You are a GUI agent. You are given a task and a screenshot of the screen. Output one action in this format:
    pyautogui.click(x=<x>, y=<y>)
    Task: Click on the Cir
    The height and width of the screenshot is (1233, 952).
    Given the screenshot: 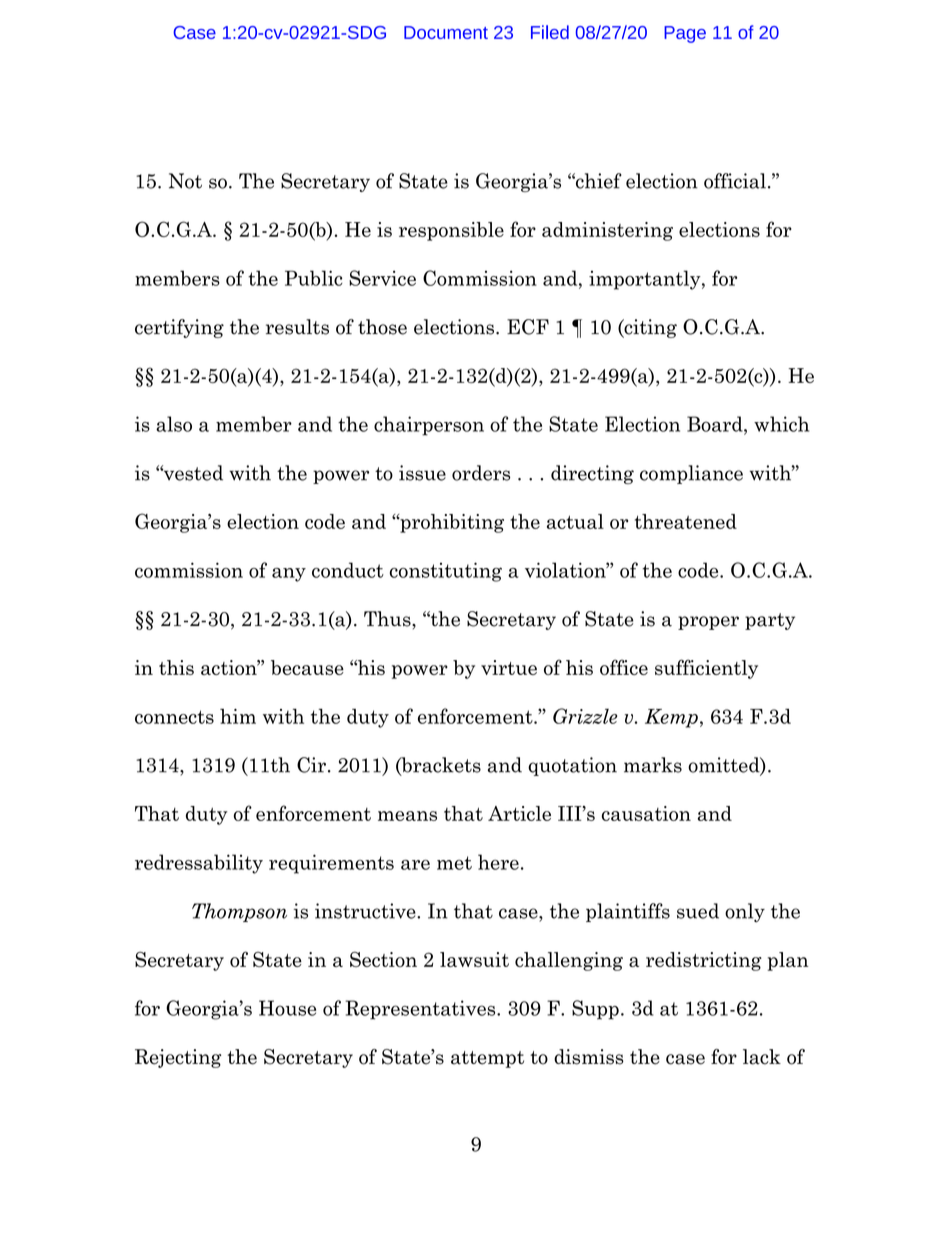 What is the action you would take?
    pyautogui.click(x=311, y=765)
